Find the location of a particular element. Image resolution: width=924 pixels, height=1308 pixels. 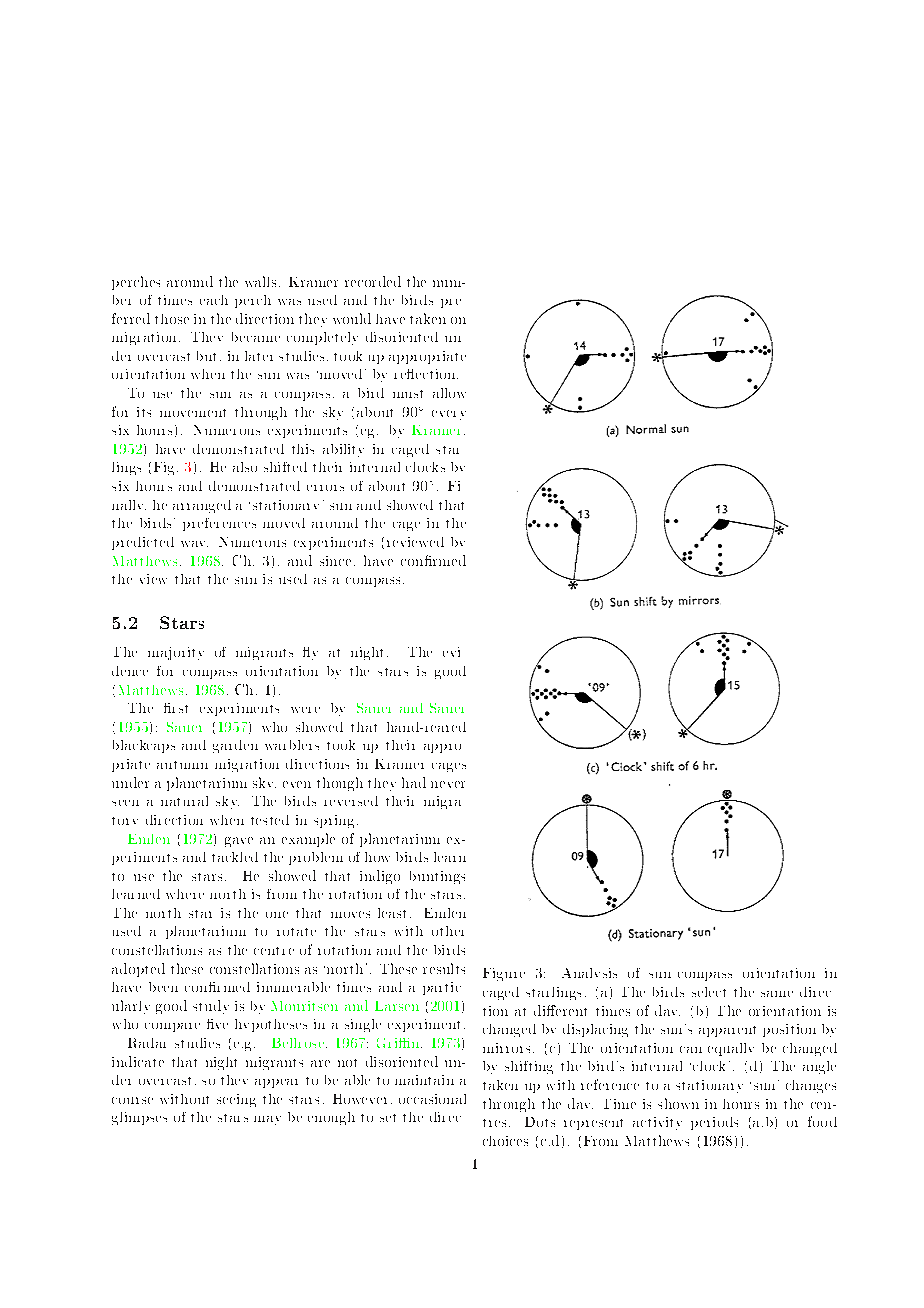

way is located at coordinates (194, 544).
